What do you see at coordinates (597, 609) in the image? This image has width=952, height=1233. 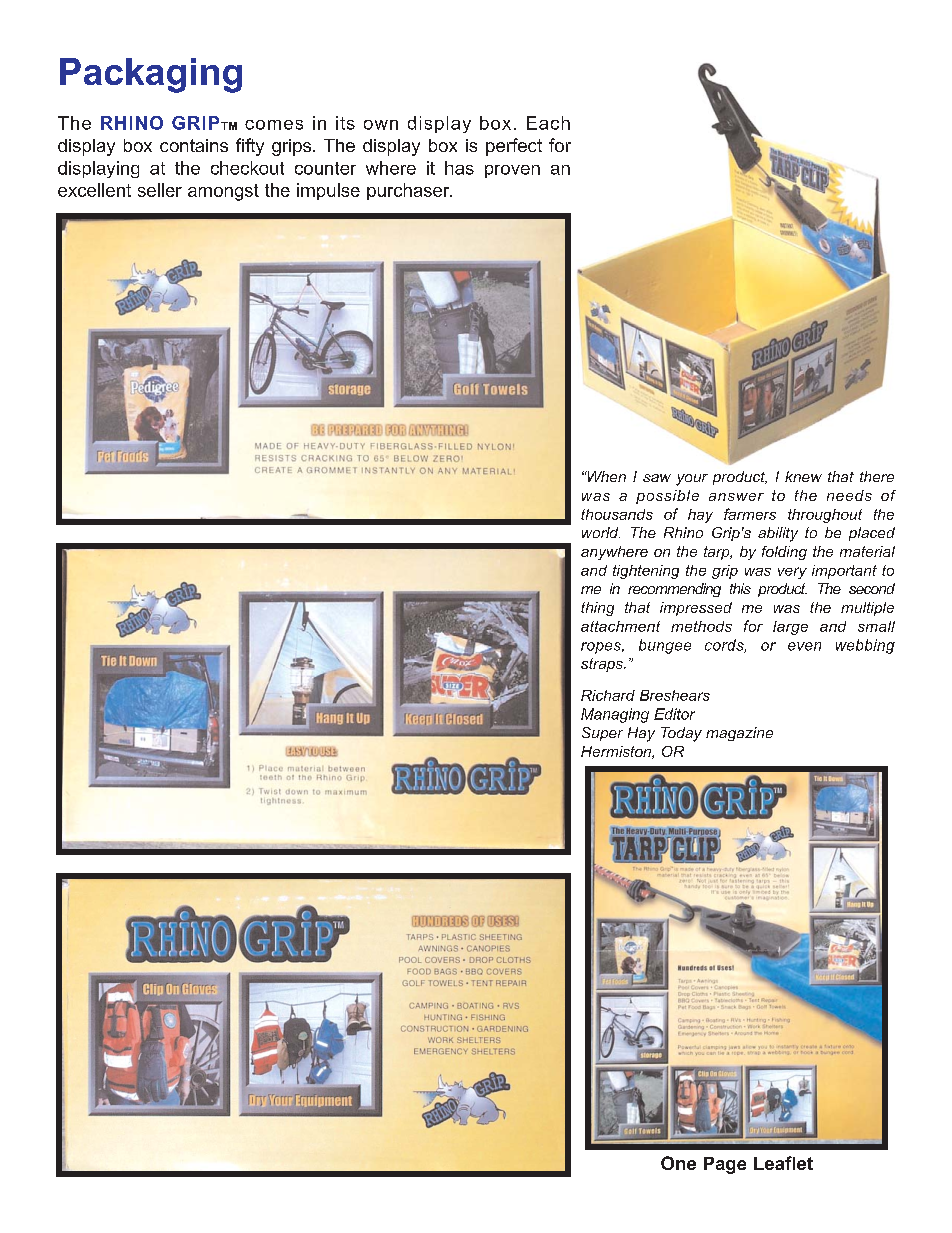 I see `thing` at bounding box center [597, 609].
